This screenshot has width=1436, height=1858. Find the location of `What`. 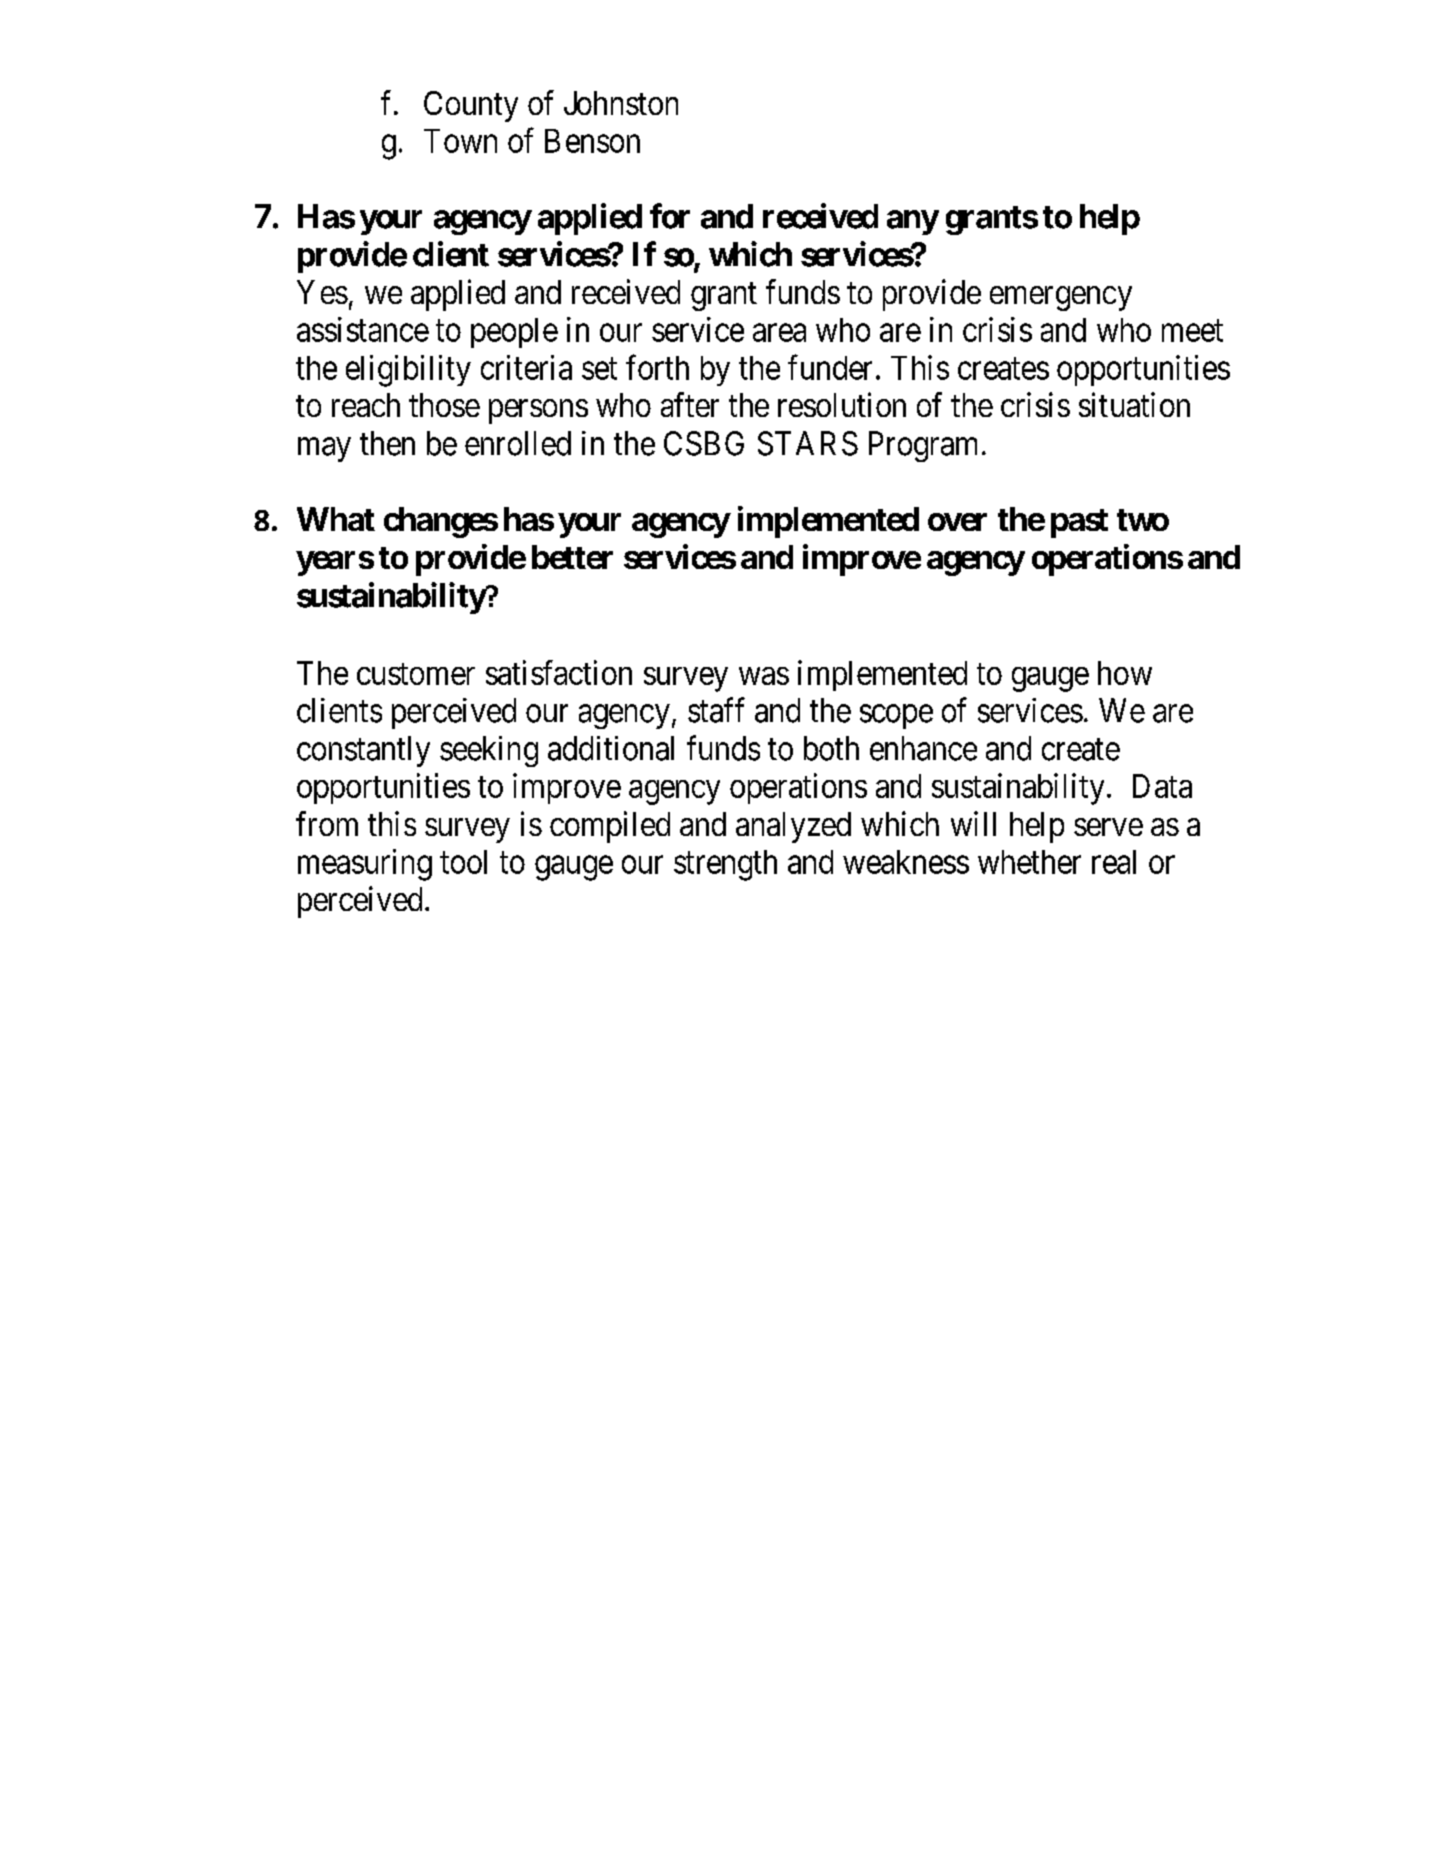

What is located at coordinates (336, 519).
